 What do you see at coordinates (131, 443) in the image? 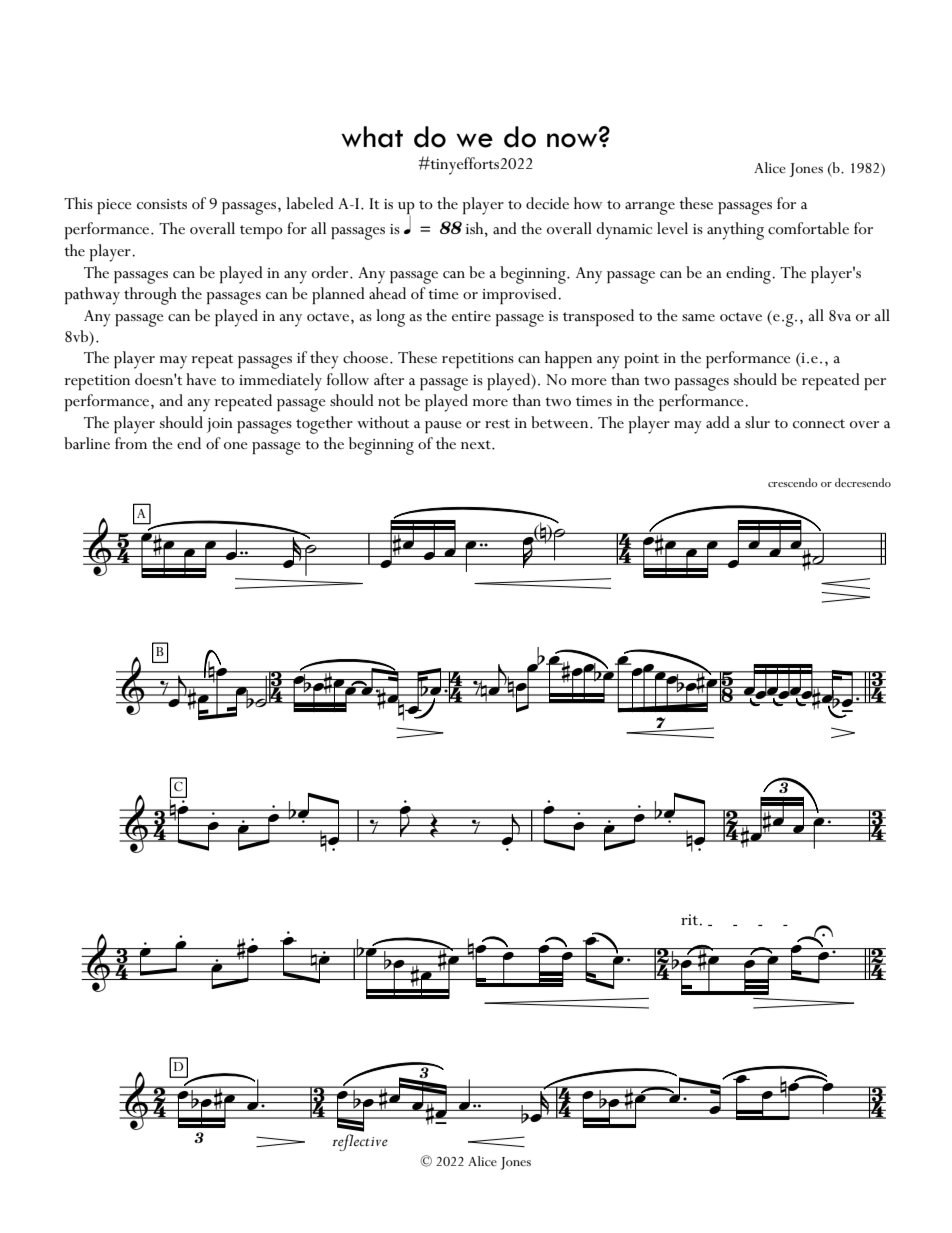
I see `from` at bounding box center [131, 443].
